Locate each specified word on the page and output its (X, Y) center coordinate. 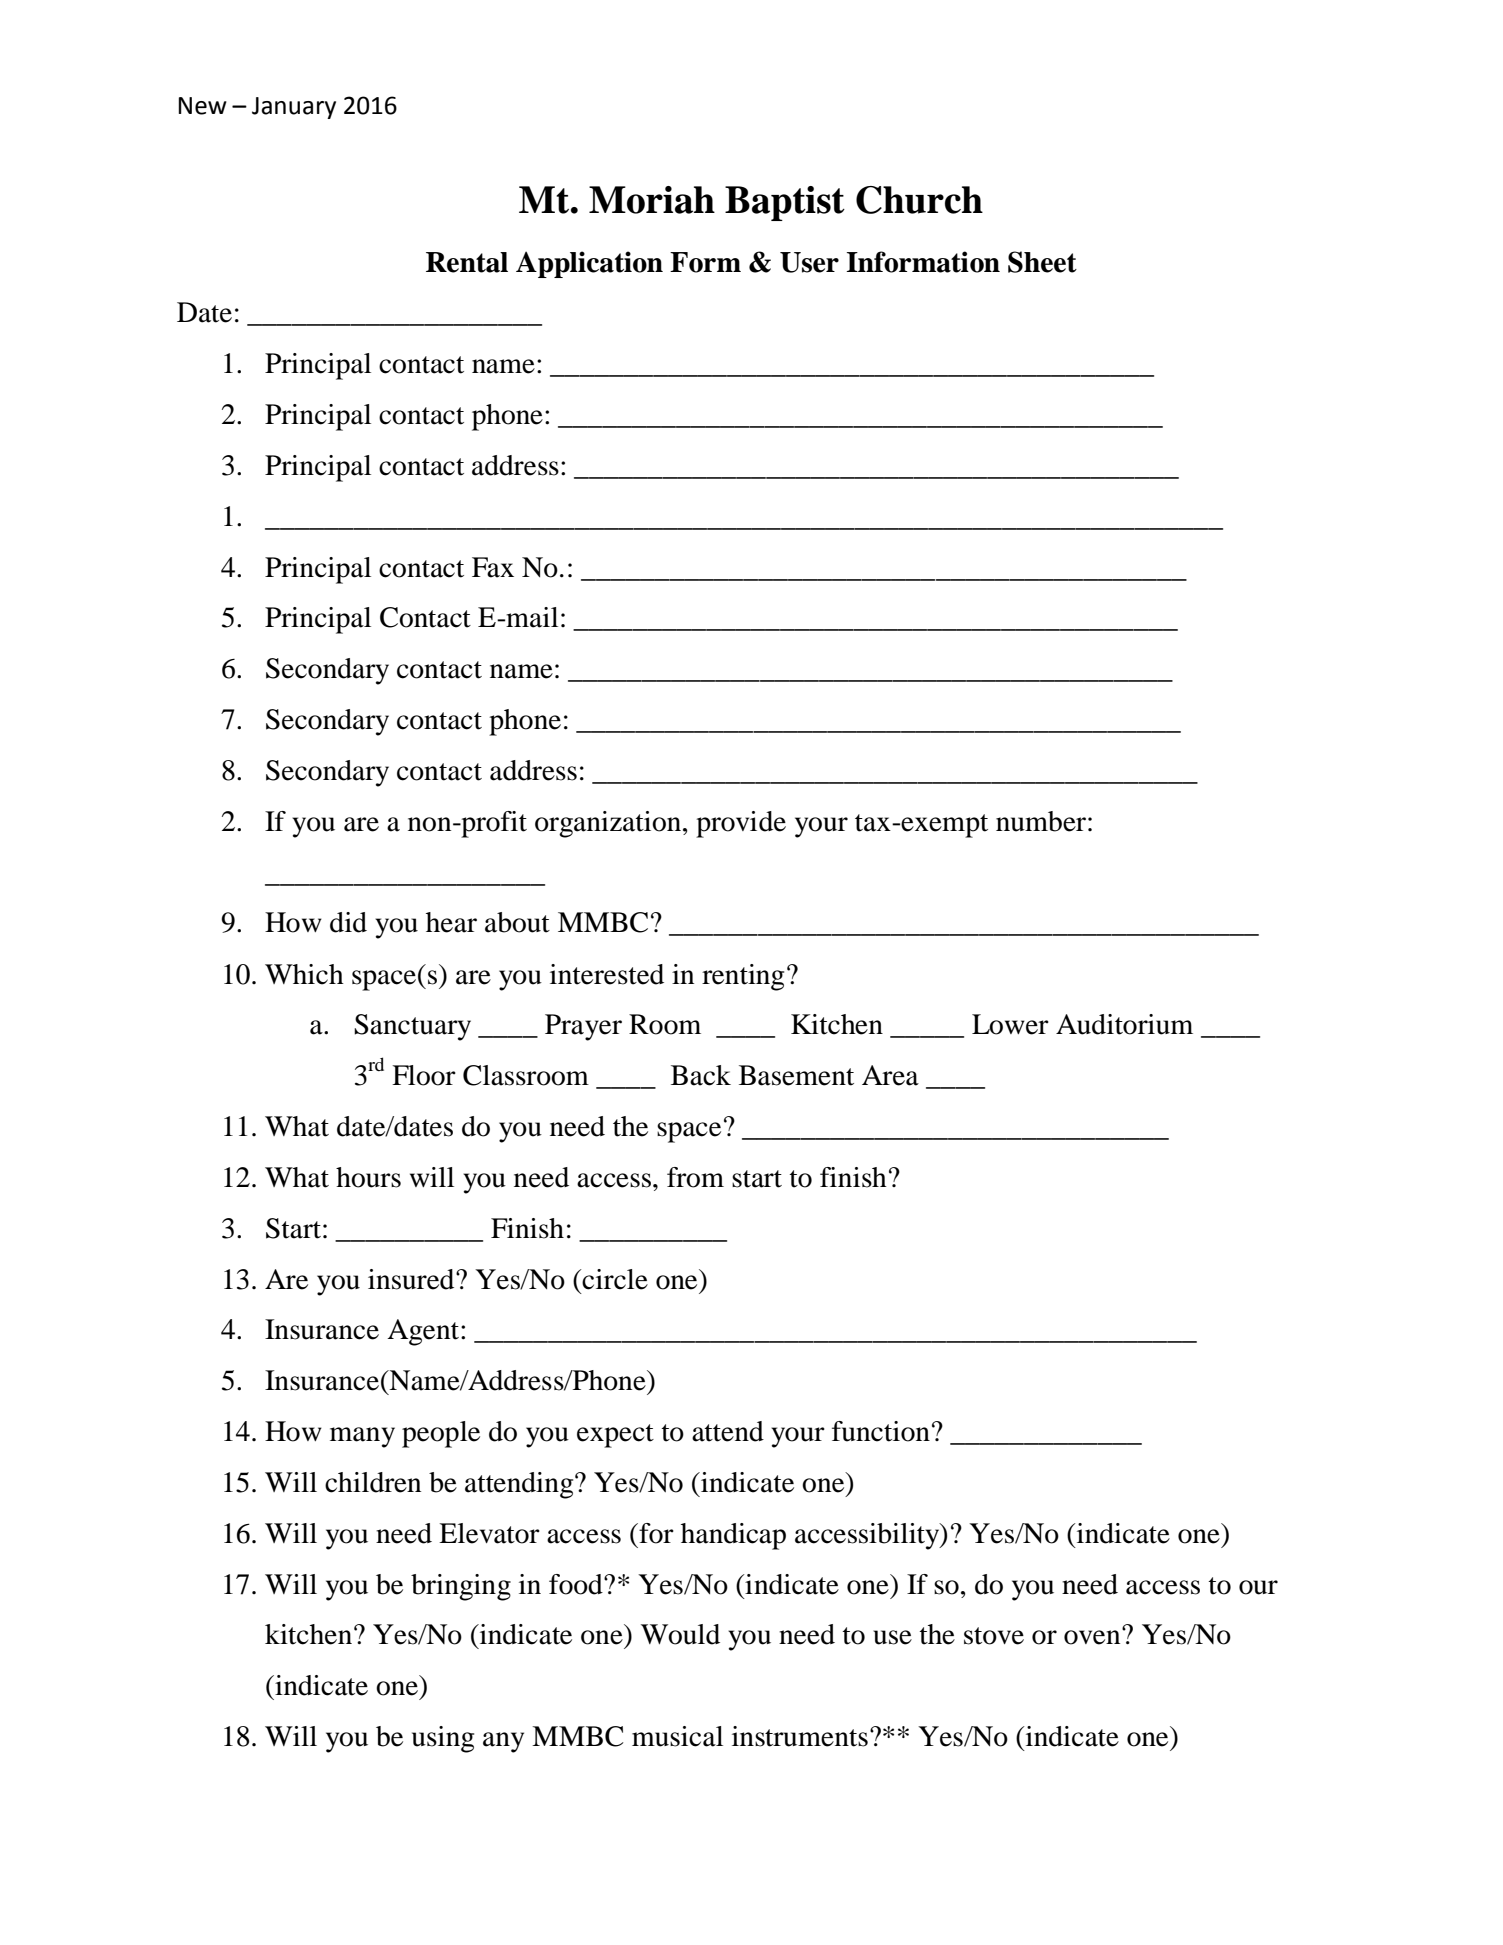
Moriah (652, 200)
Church (919, 200)
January (294, 108)
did (348, 922)
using (443, 1739)
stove (994, 1636)
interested (607, 974)
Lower (1010, 1024)
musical (677, 1736)
